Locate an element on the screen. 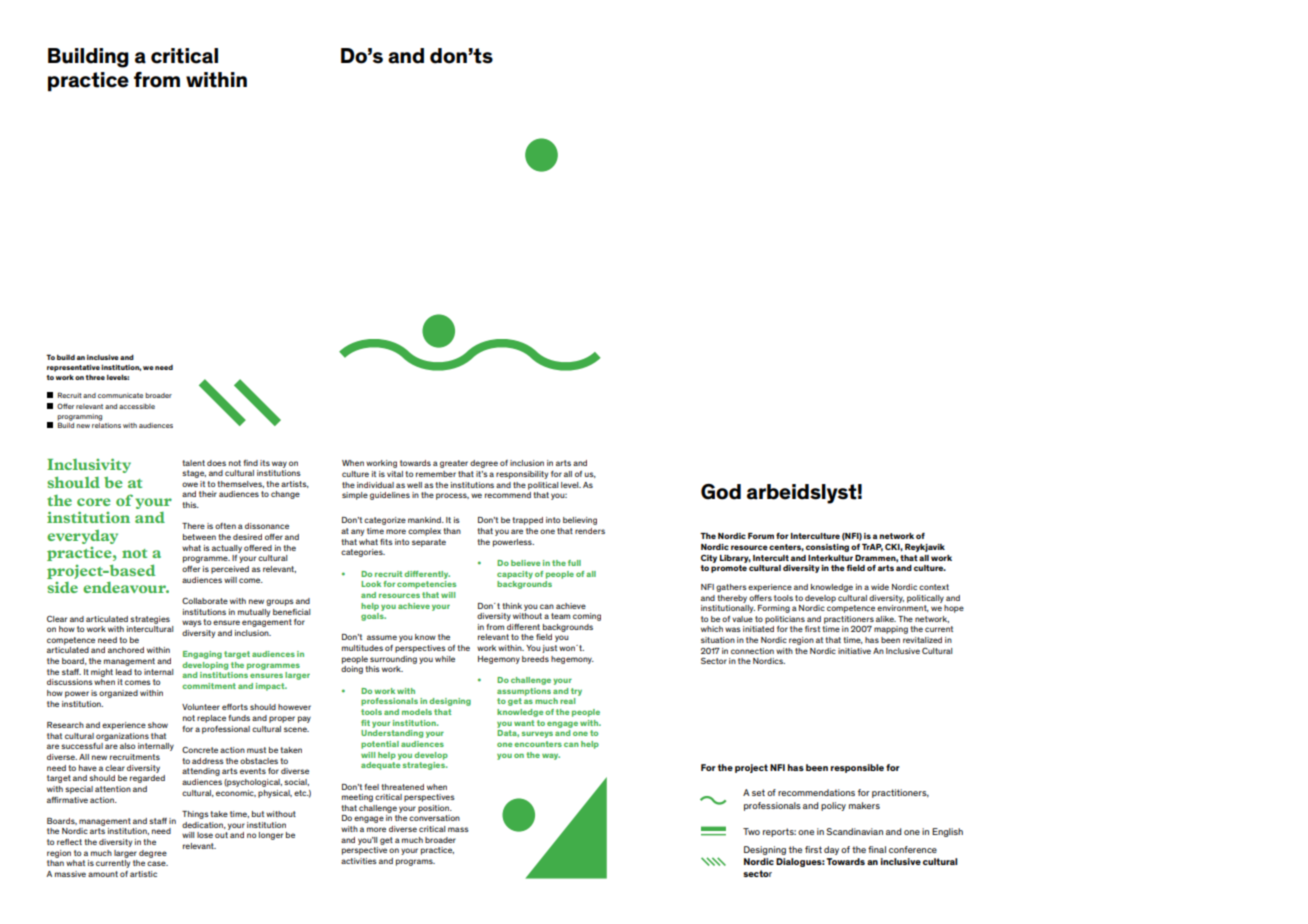  encounters is located at coordinates (538, 744).
